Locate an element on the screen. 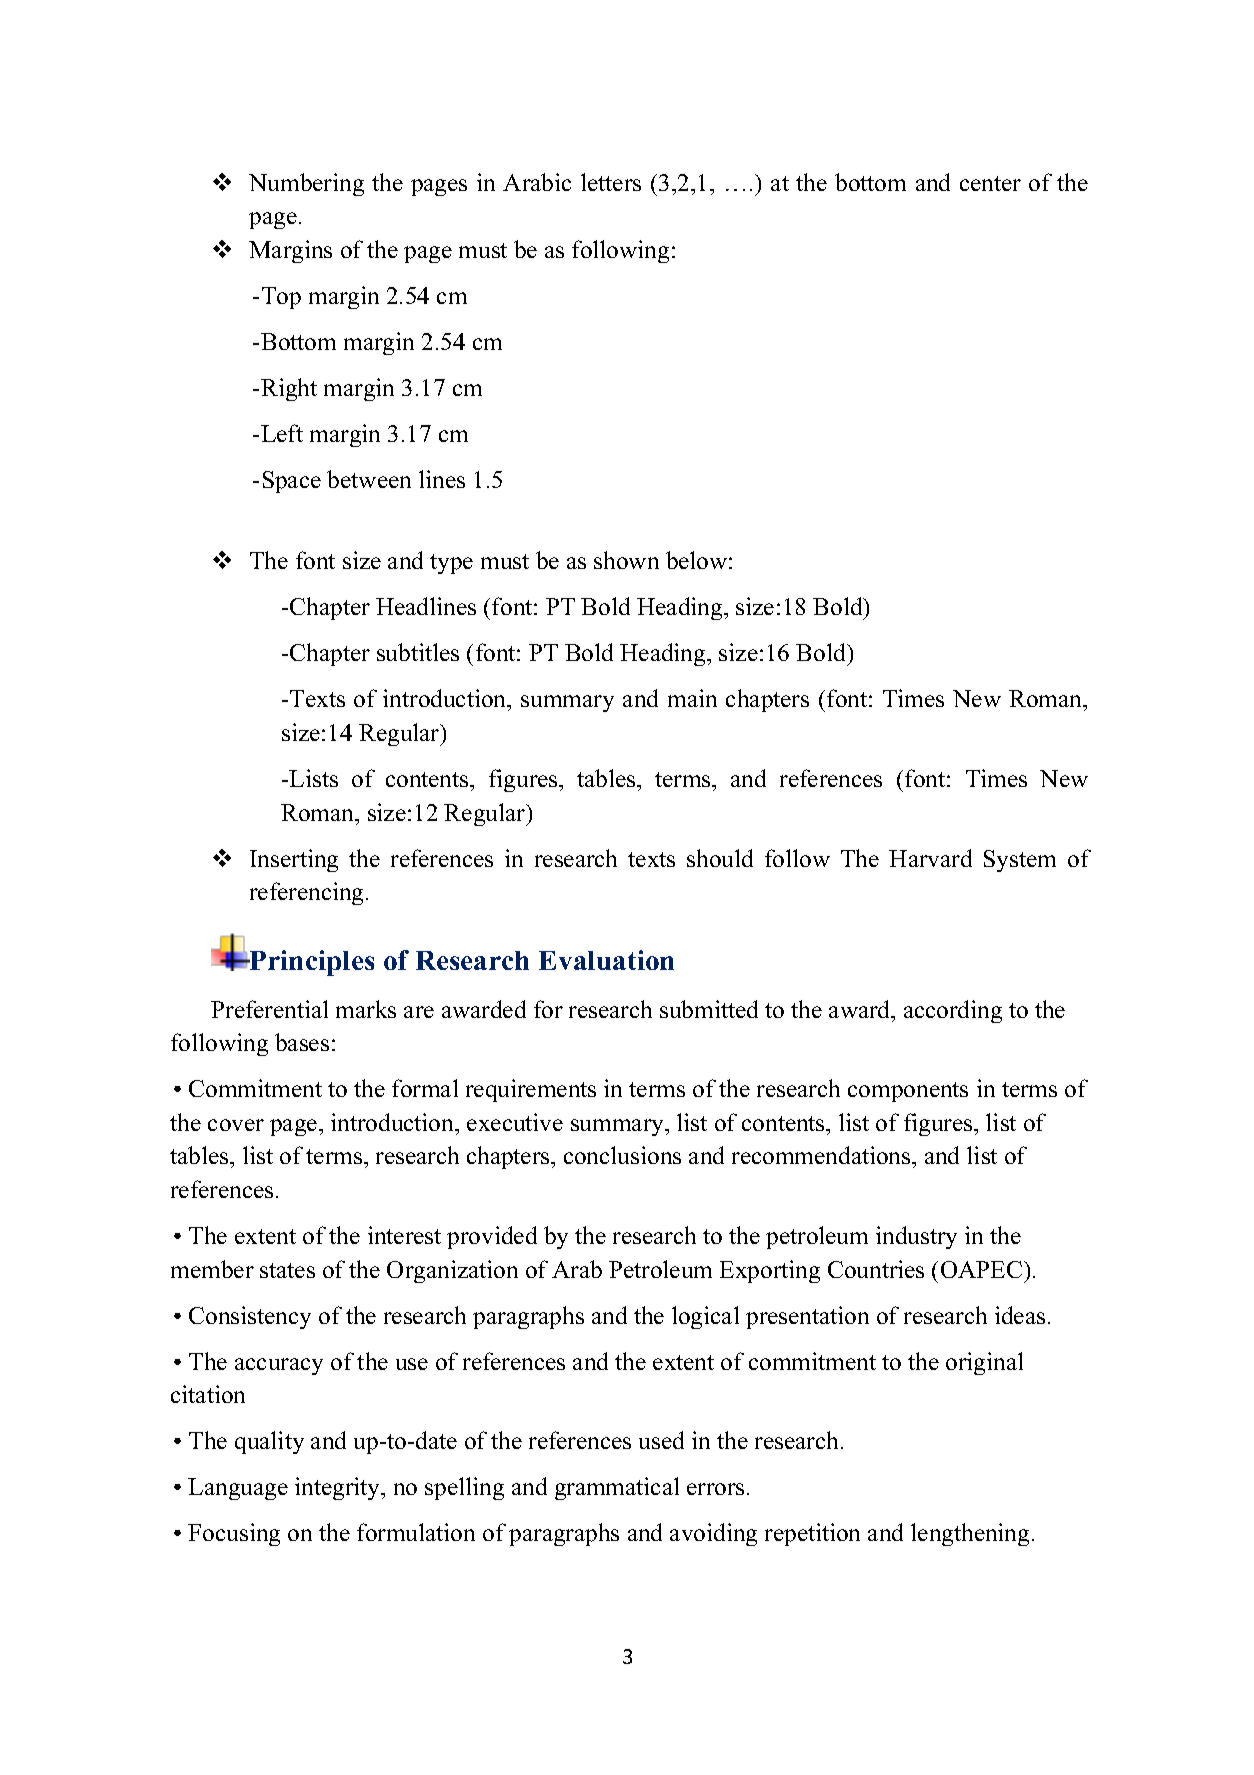  center is located at coordinates (990, 183).
